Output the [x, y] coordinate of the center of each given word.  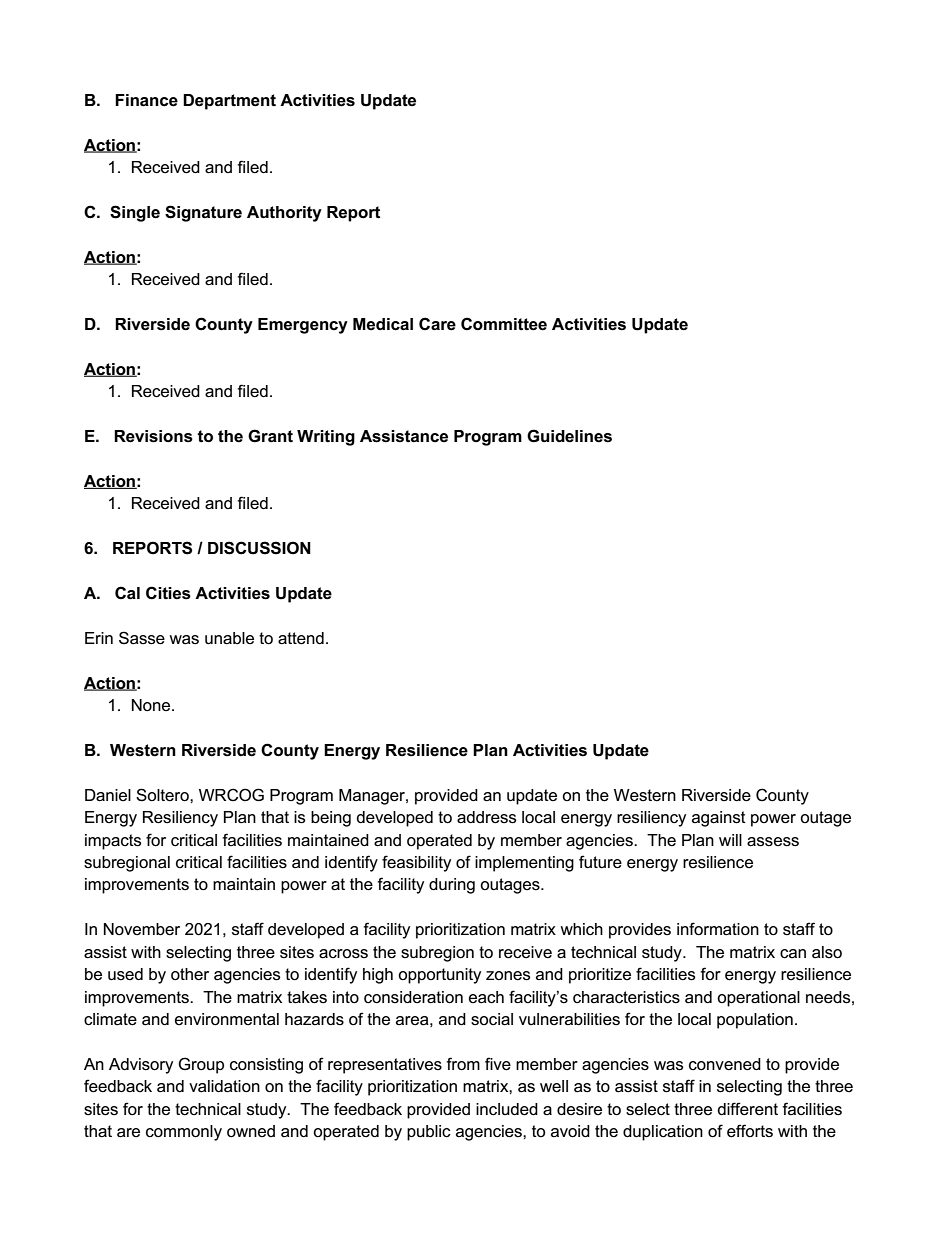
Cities [168, 593]
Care [437, 324]
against [719, 819]
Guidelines [569, 436]
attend [301, 638]
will [730, 840]
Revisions [153, 436]
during [452, 886]
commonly [184, 1133]
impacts [113, 842]
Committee [504, 324]
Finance [146, 100]
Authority [284, 214]
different [747, 1109]
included [507, 1109]
